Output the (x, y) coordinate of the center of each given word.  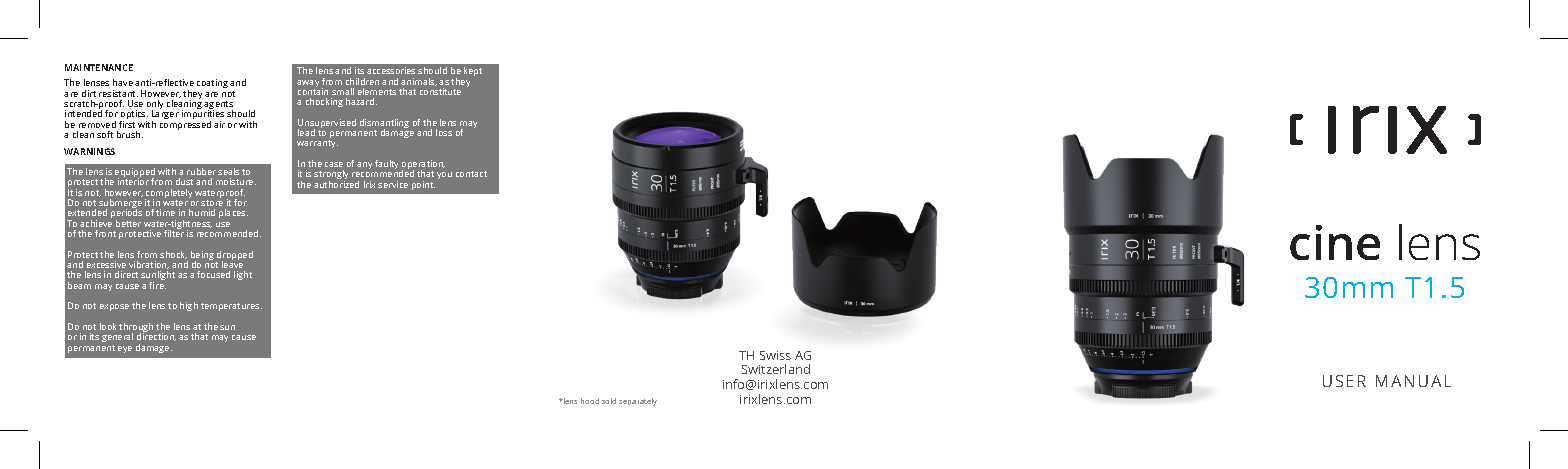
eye (125, 349)
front (105, 233)
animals (419, 82)
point (423, 185)
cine (1335, 242)
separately (638, 402)
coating (212, 83)
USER (1344, 381)
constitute (440, 91)
